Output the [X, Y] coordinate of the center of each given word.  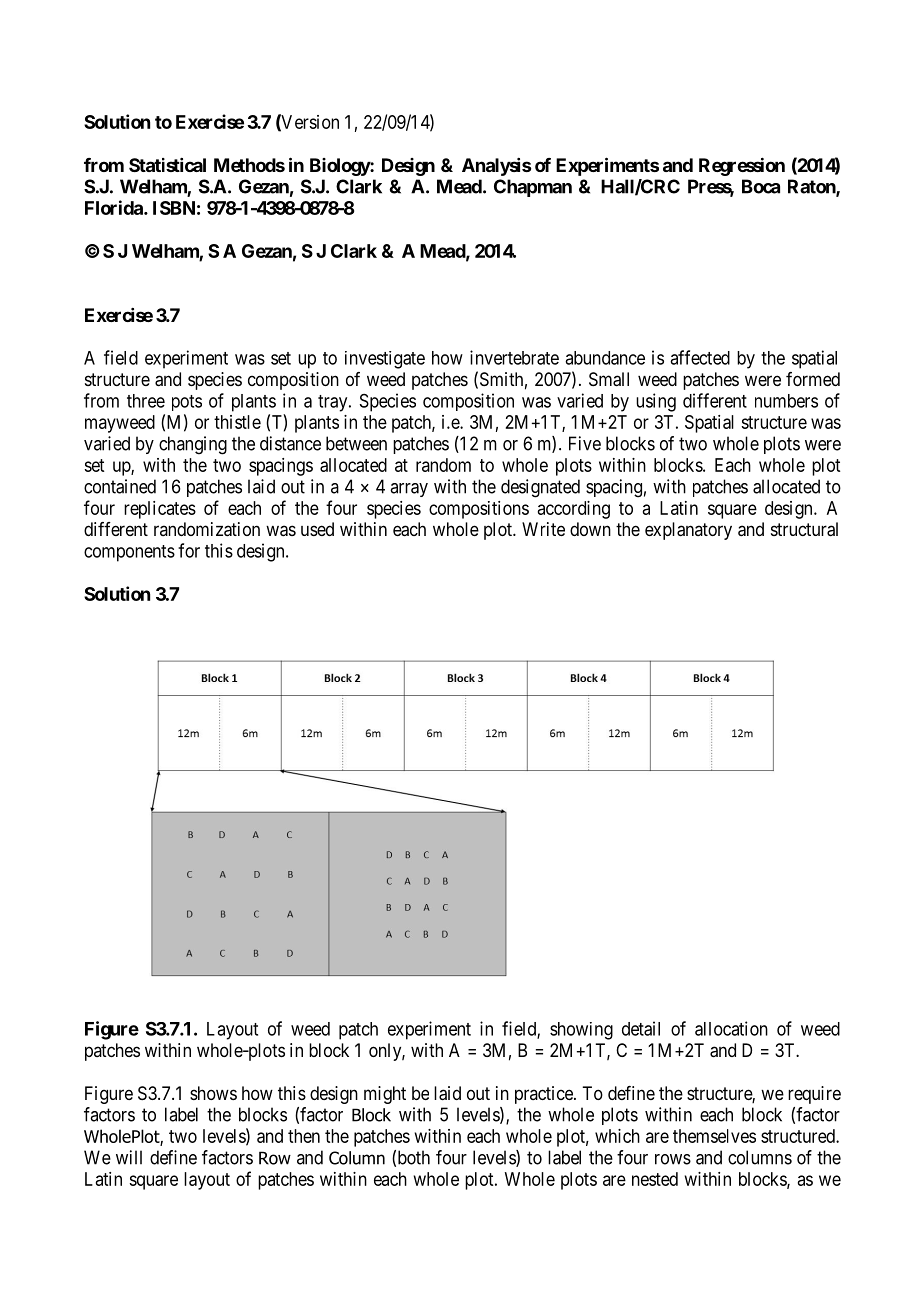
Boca [761, 186]
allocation [731, 1028]
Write [543, 529]
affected [700, 357]
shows [213, 1093]
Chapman [533, 188]
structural [804, 529]
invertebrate [514, 357]
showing [581, 1031]
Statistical [167, 165]
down [590, 529]
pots [187, 403]
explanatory [688, 531]
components [129, 553]
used [317, 529]
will [129, 1157]
